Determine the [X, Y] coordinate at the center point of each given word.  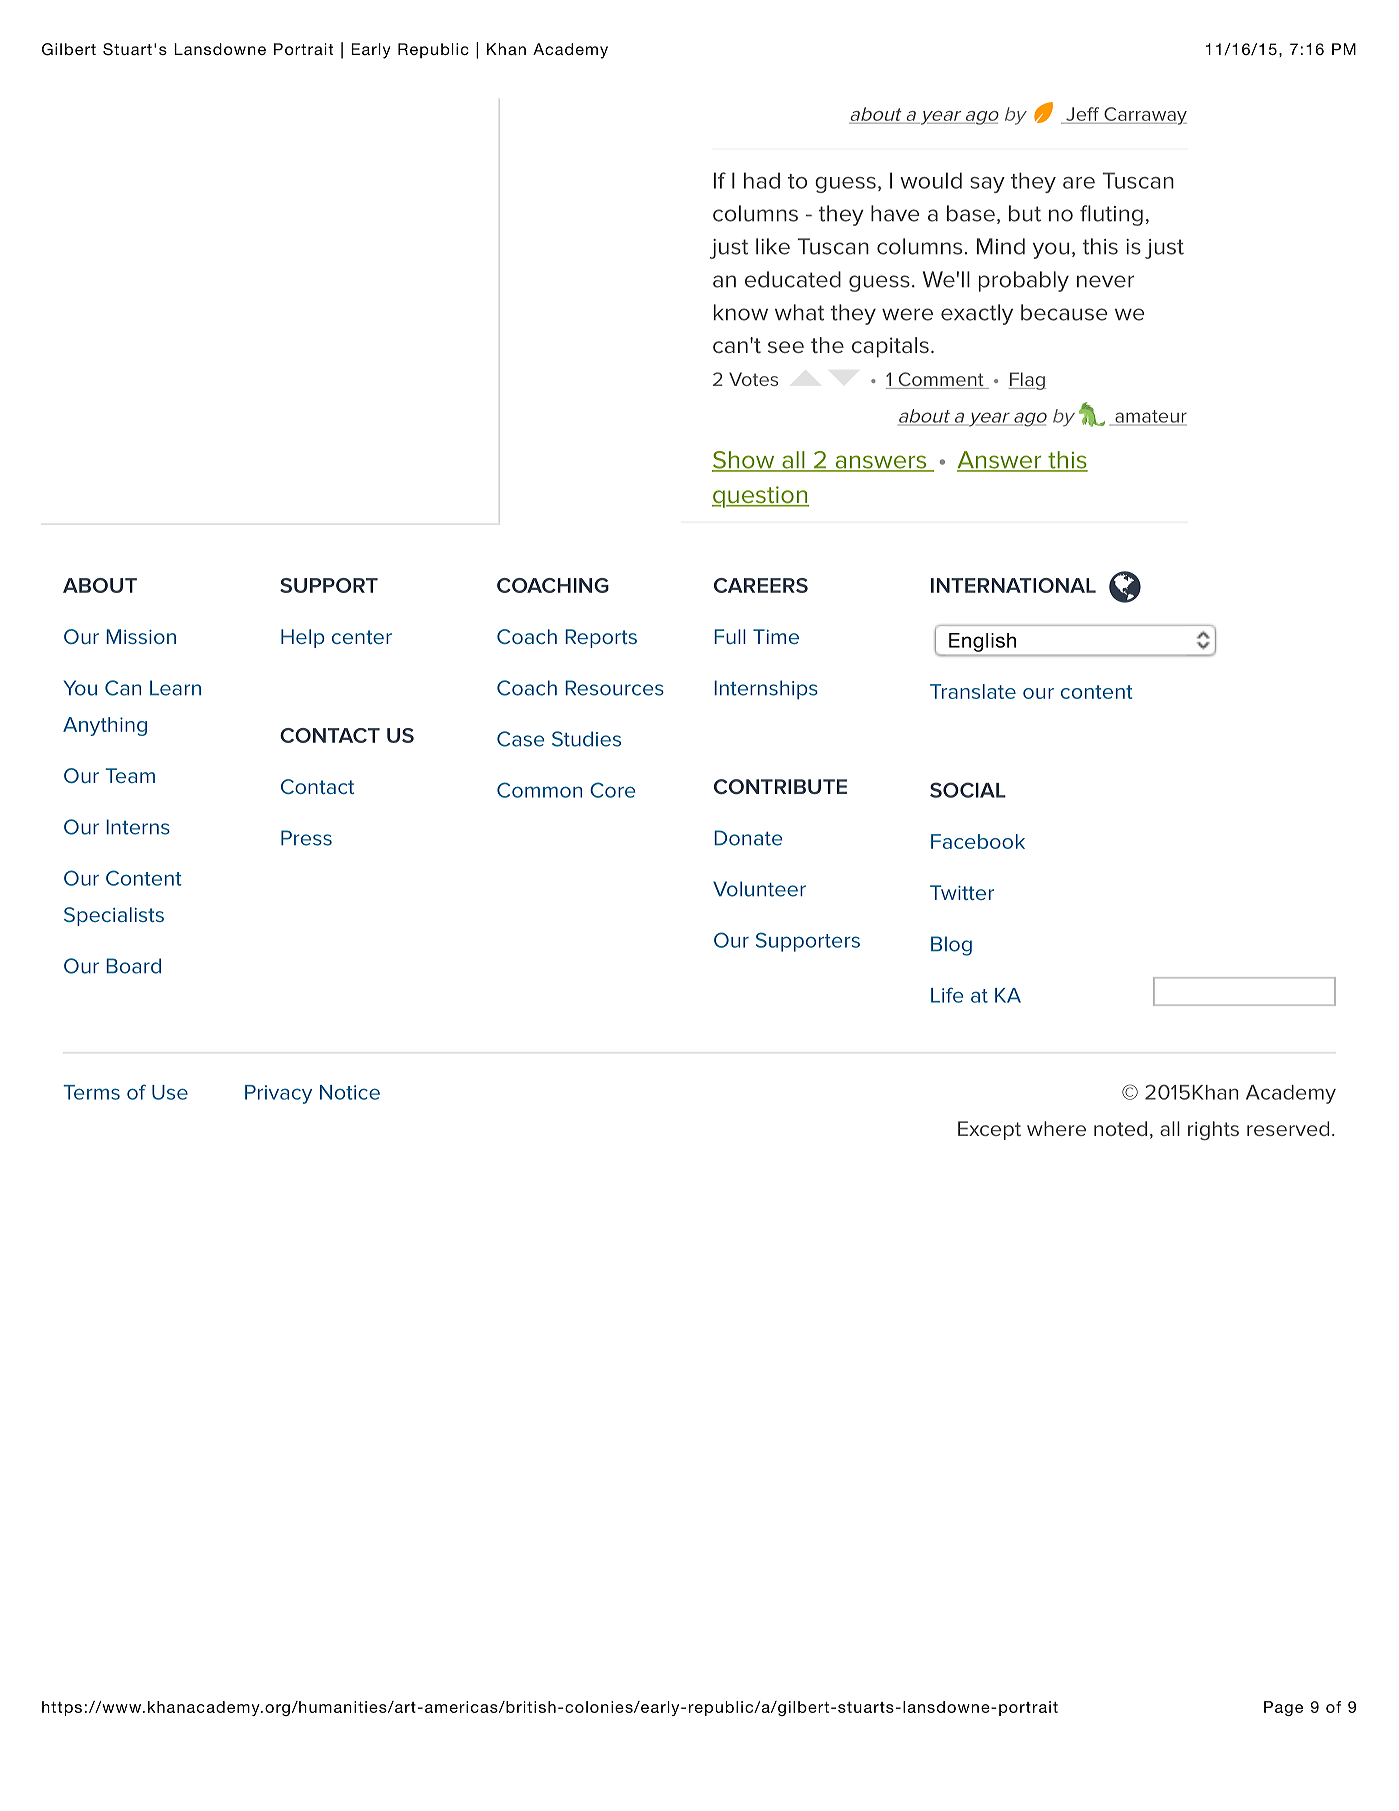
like [773, 246]
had [762, 180]
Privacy [278, 1094]
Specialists [114, 916]
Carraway [1144, 116]
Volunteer [759, 889]
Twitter [962, 892]
